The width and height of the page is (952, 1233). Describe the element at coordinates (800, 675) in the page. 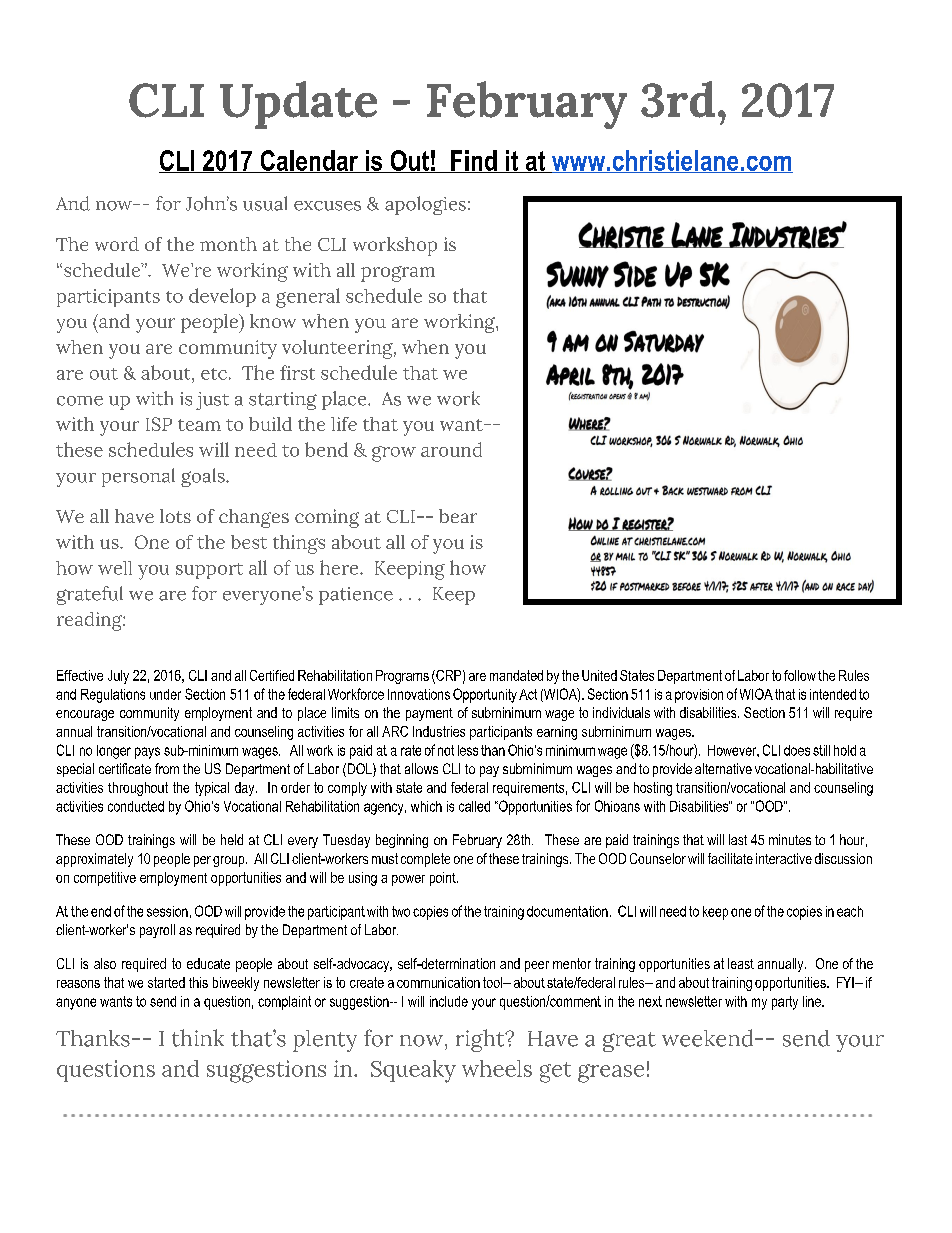

I see `follow` at that location.
